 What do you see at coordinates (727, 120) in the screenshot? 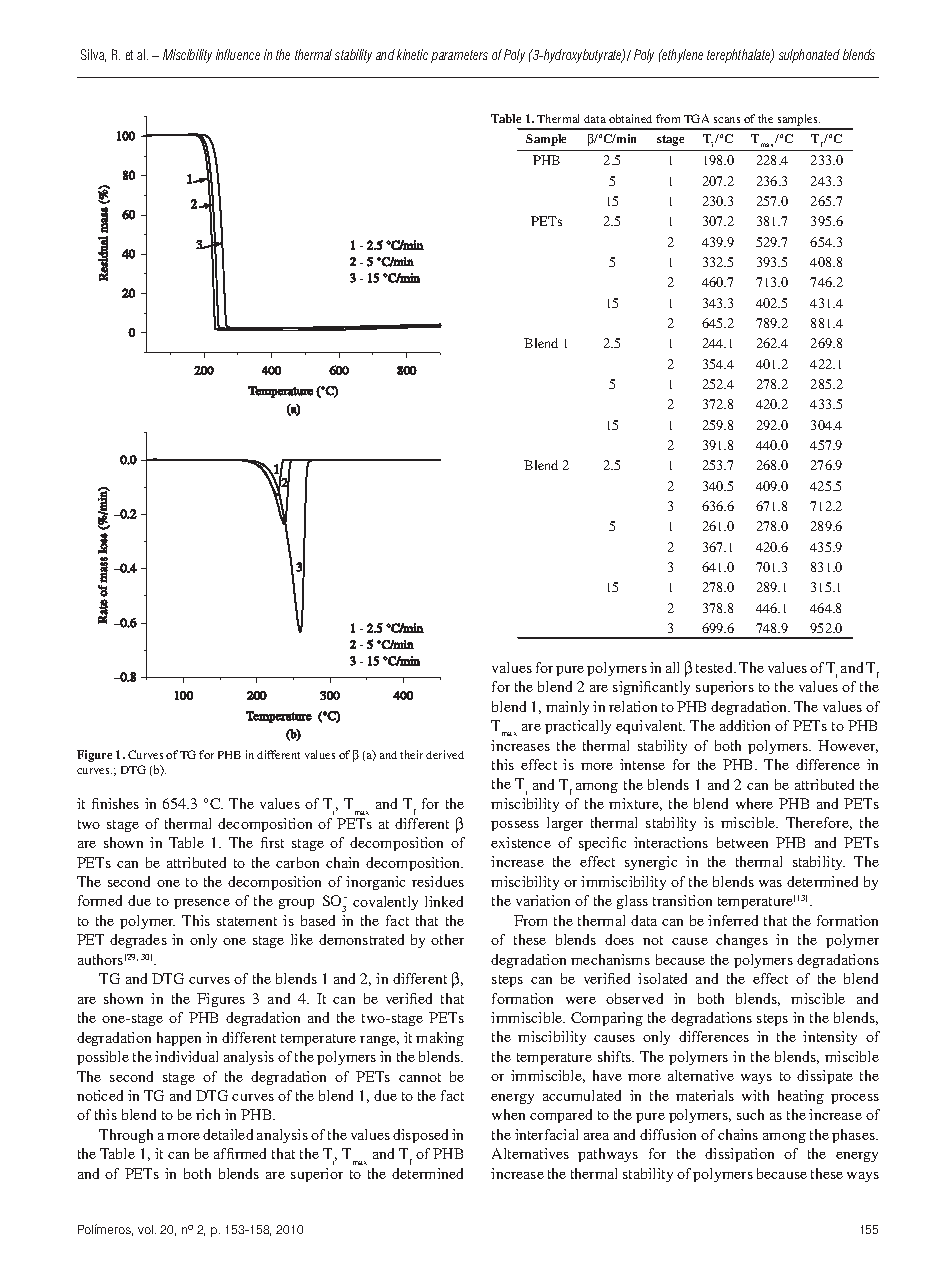
I see `scans` at bounding box center [727, 120].
